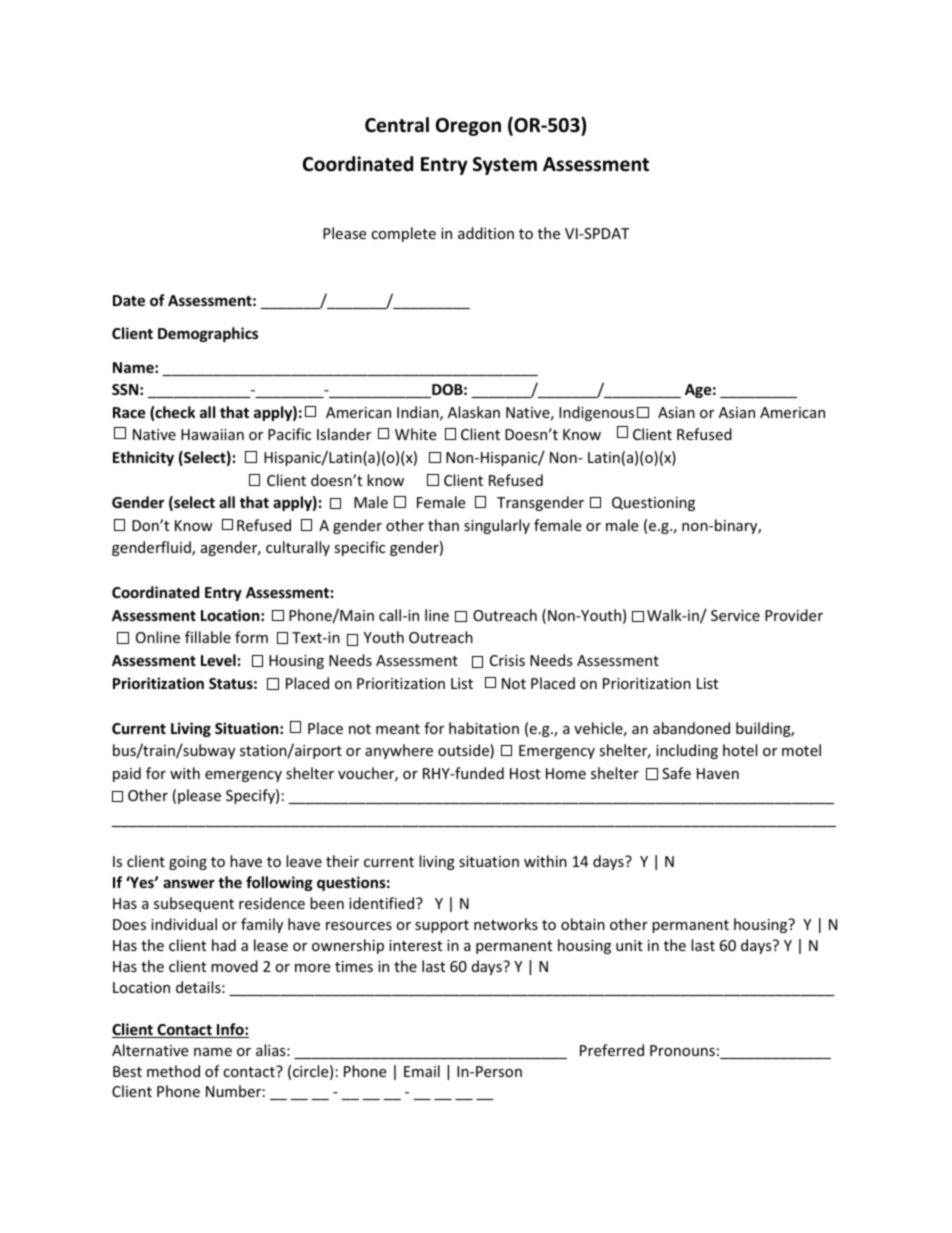  Describe the element at coordinates (464, 751) in the image. I see `outside` at that location.
